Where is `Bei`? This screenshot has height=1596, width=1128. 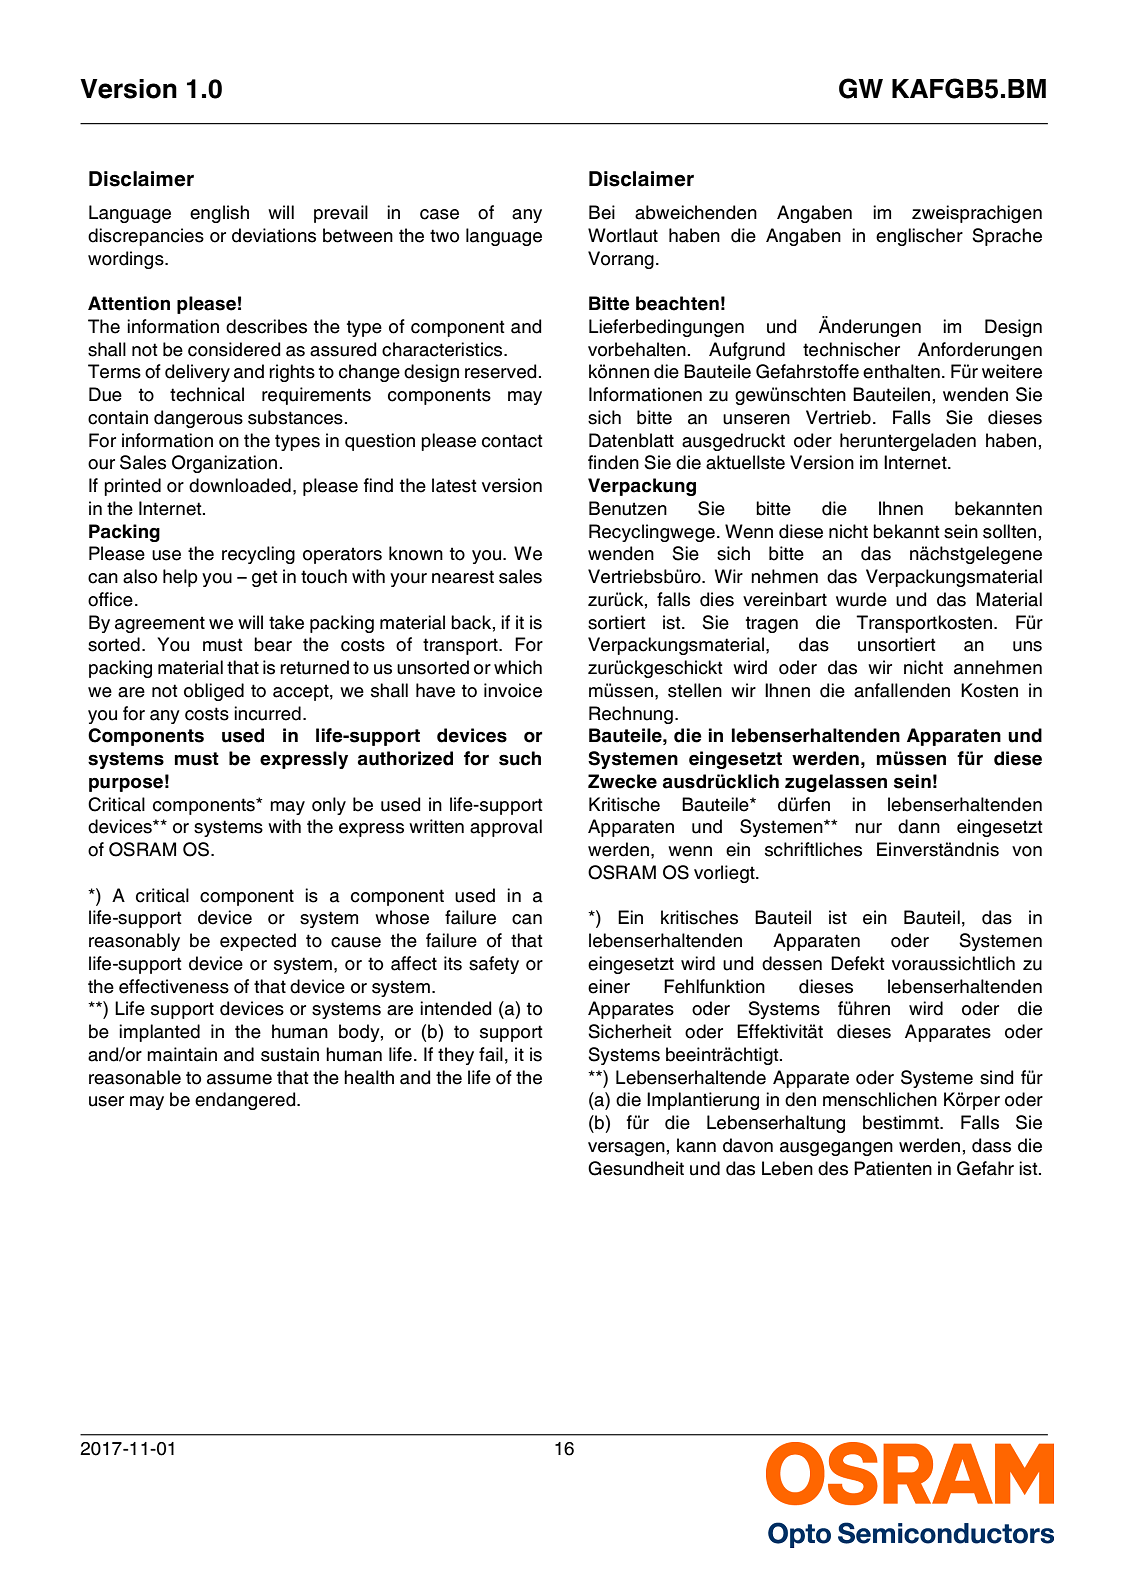
Bei is located at coordinates (602, 212).
